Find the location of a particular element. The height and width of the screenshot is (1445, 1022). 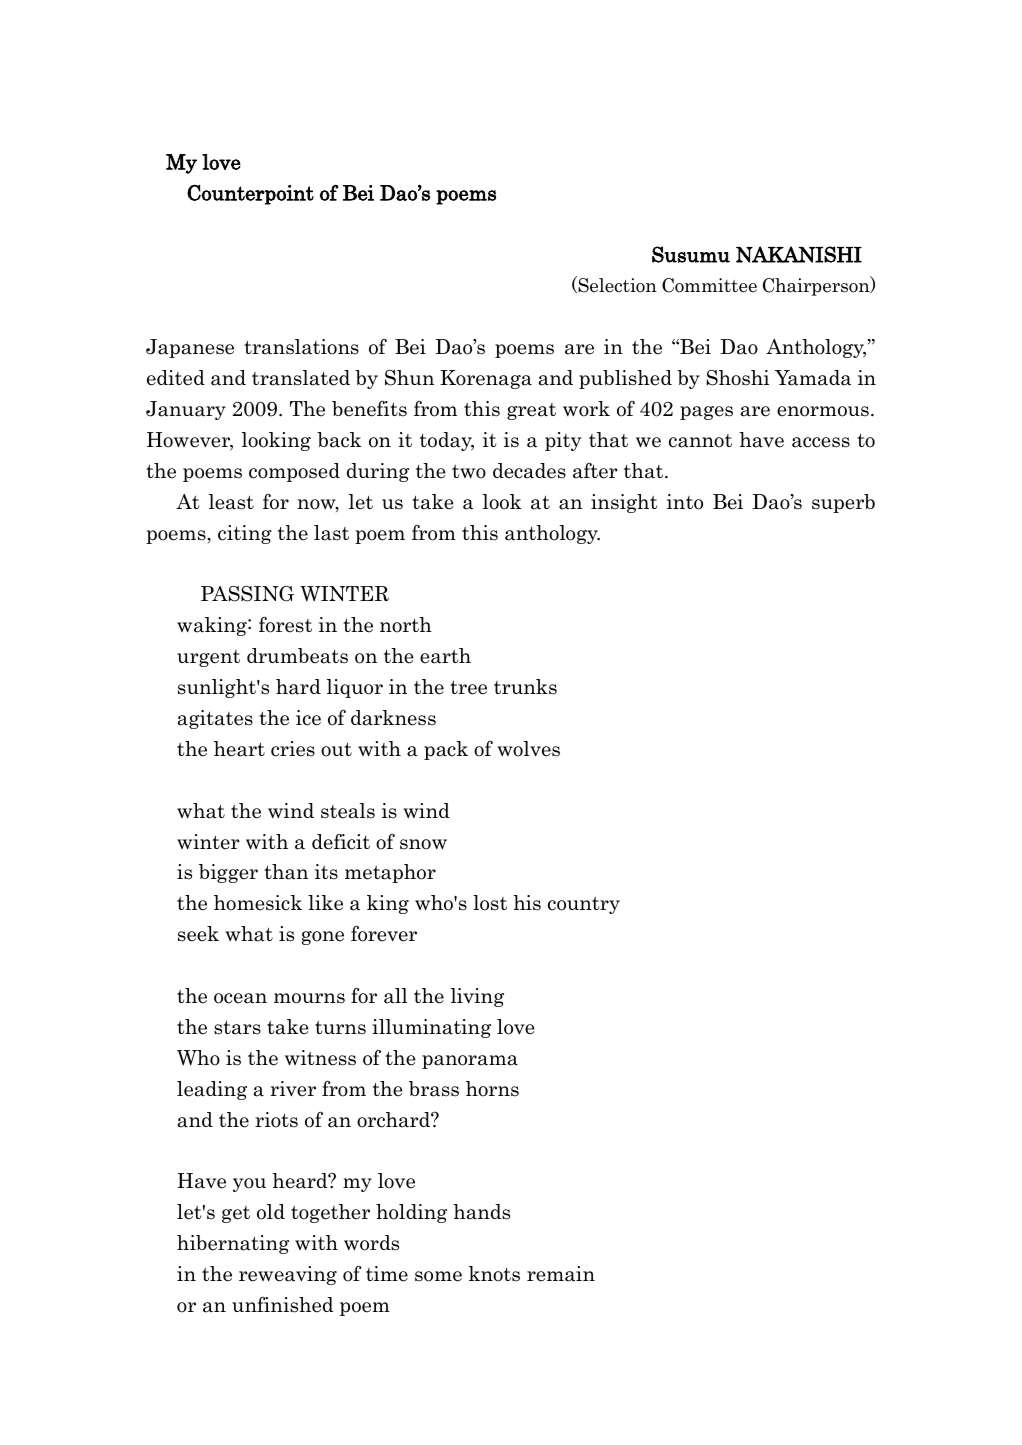

Counterpoint is located at coordinates (250, 194).
